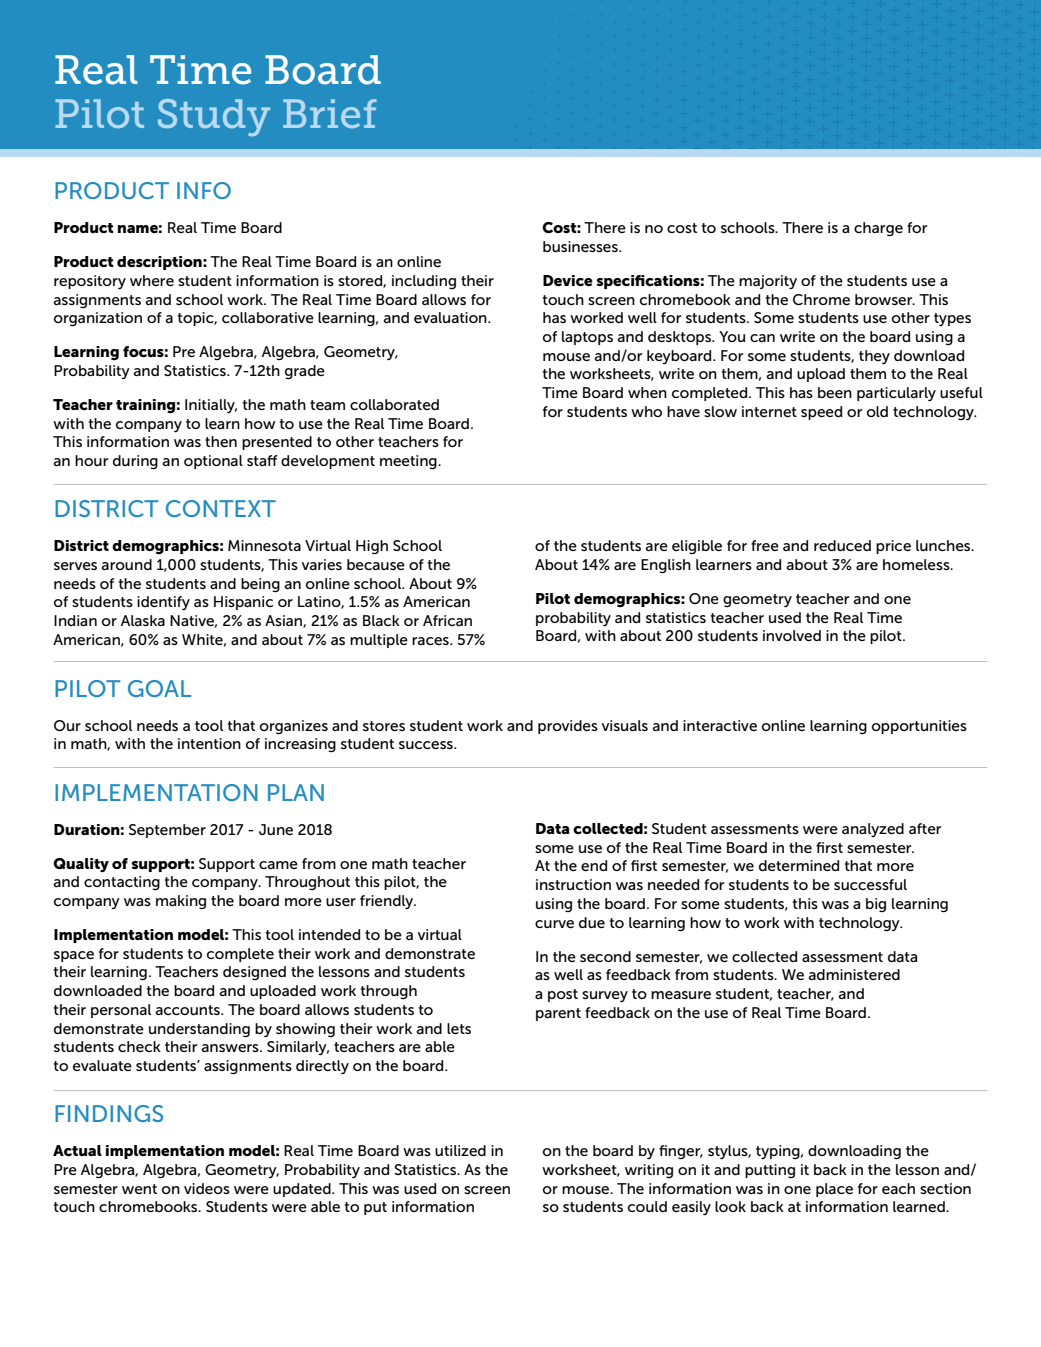 The height and width of the document is (1347, 1041). Describe the element at coordinates (792, 635) in the document. I see `involved` at that location.
